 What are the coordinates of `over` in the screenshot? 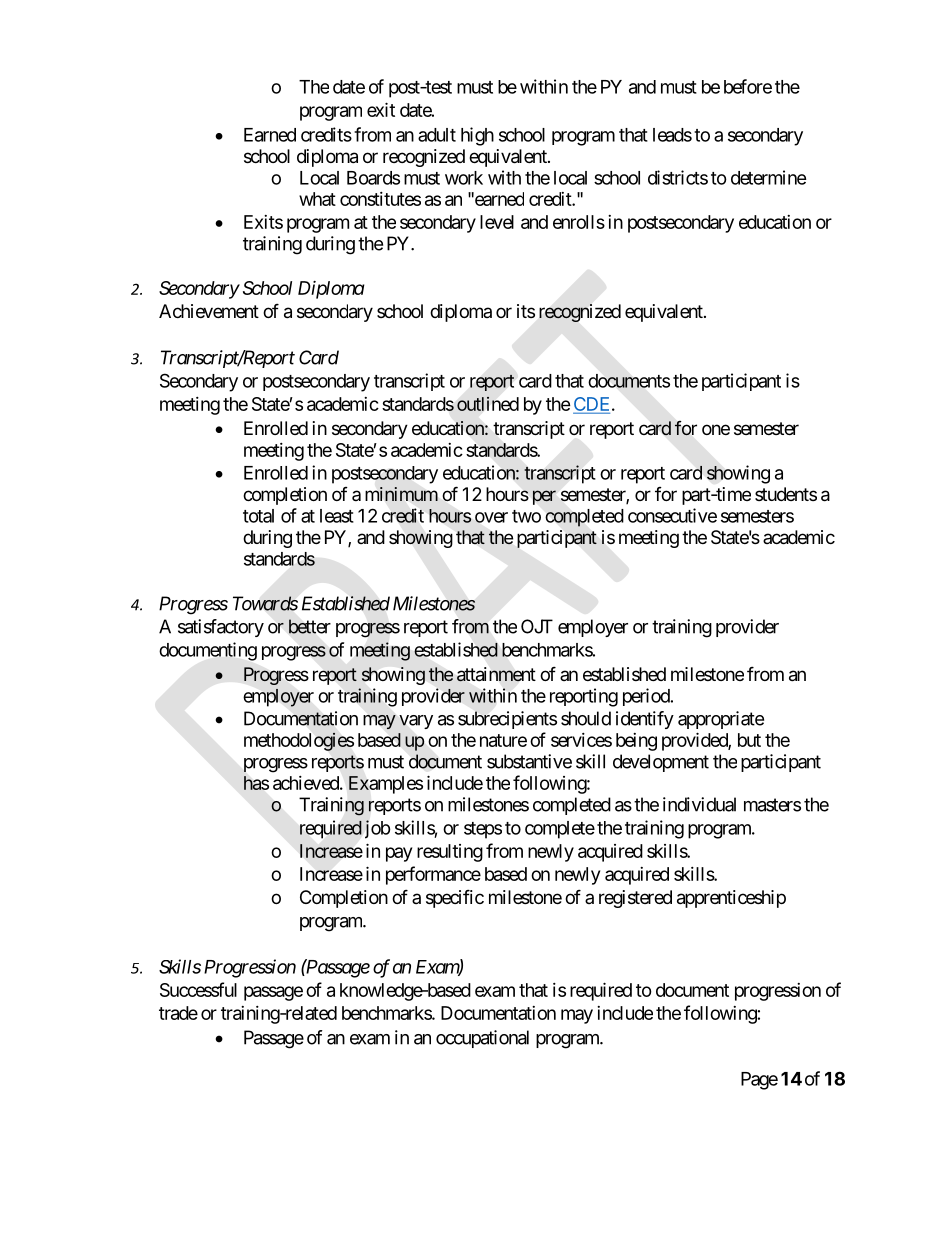 It's located at (491, 517).
